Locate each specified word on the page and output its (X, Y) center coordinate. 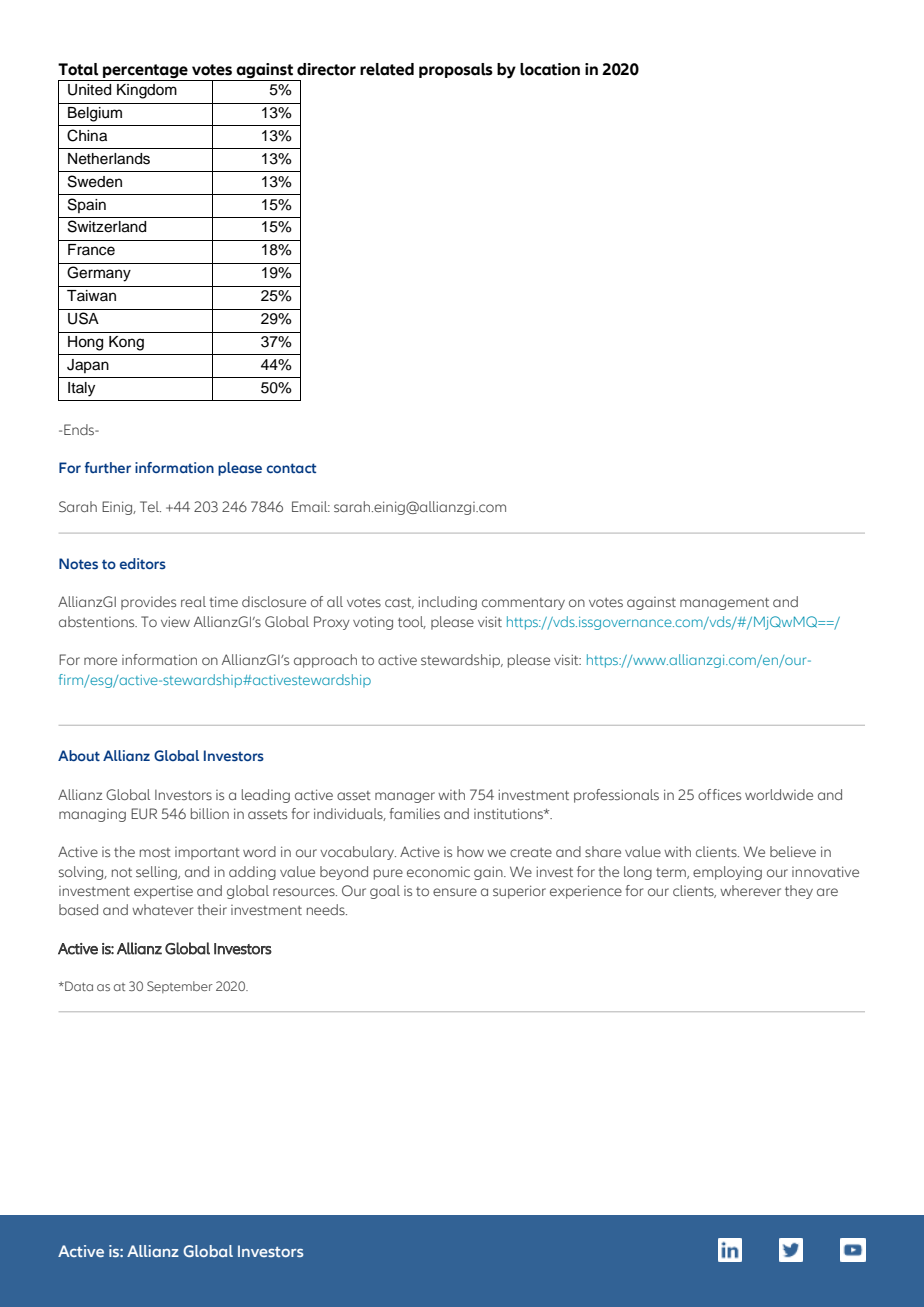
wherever (750, 890)
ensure (455, 892)
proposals (456, 70)
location (550, 69)
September (180, 987)
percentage (145, 71)
